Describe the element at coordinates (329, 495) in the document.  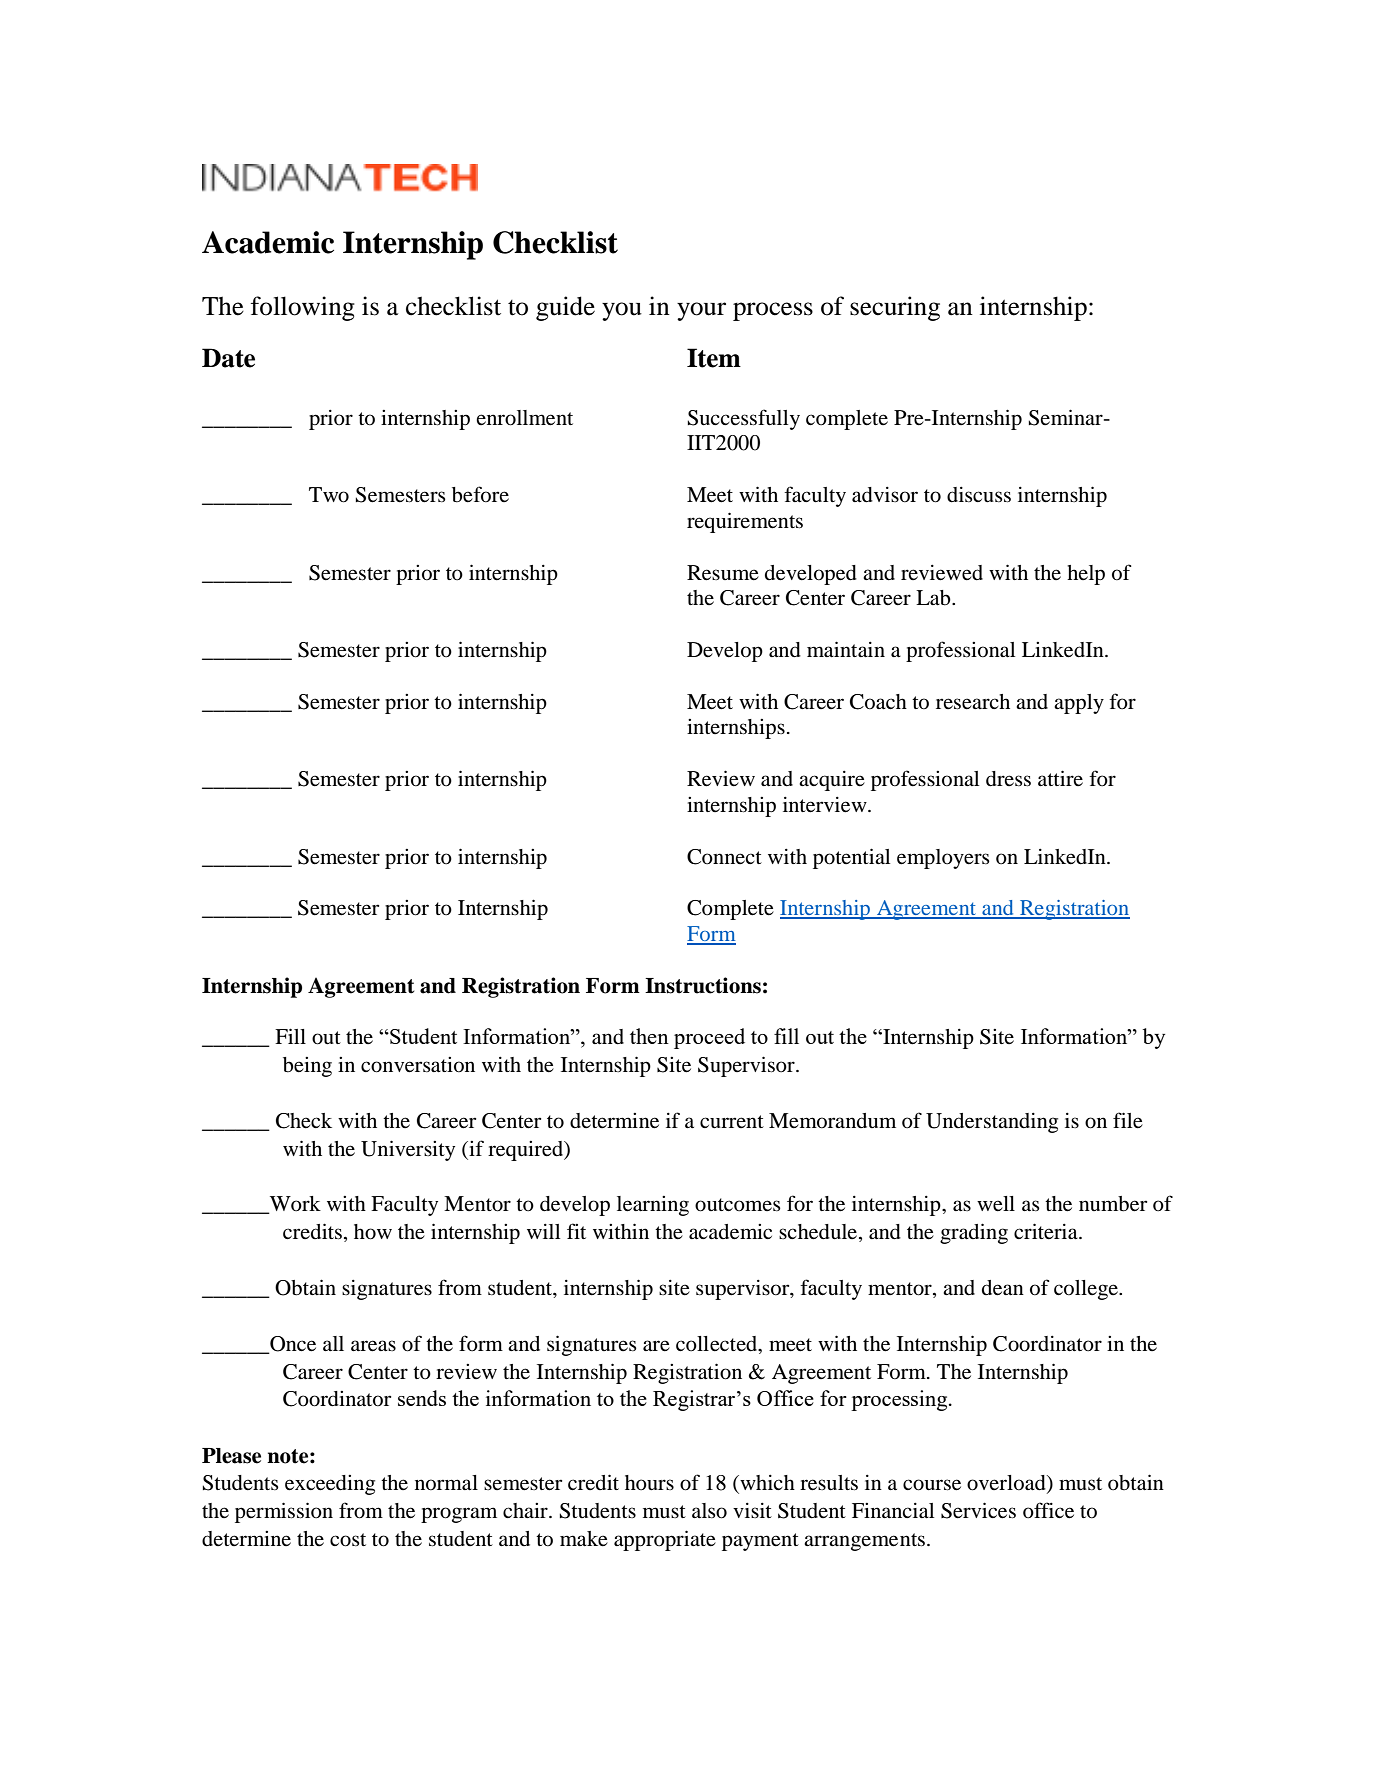
I see `Two` at that location.
